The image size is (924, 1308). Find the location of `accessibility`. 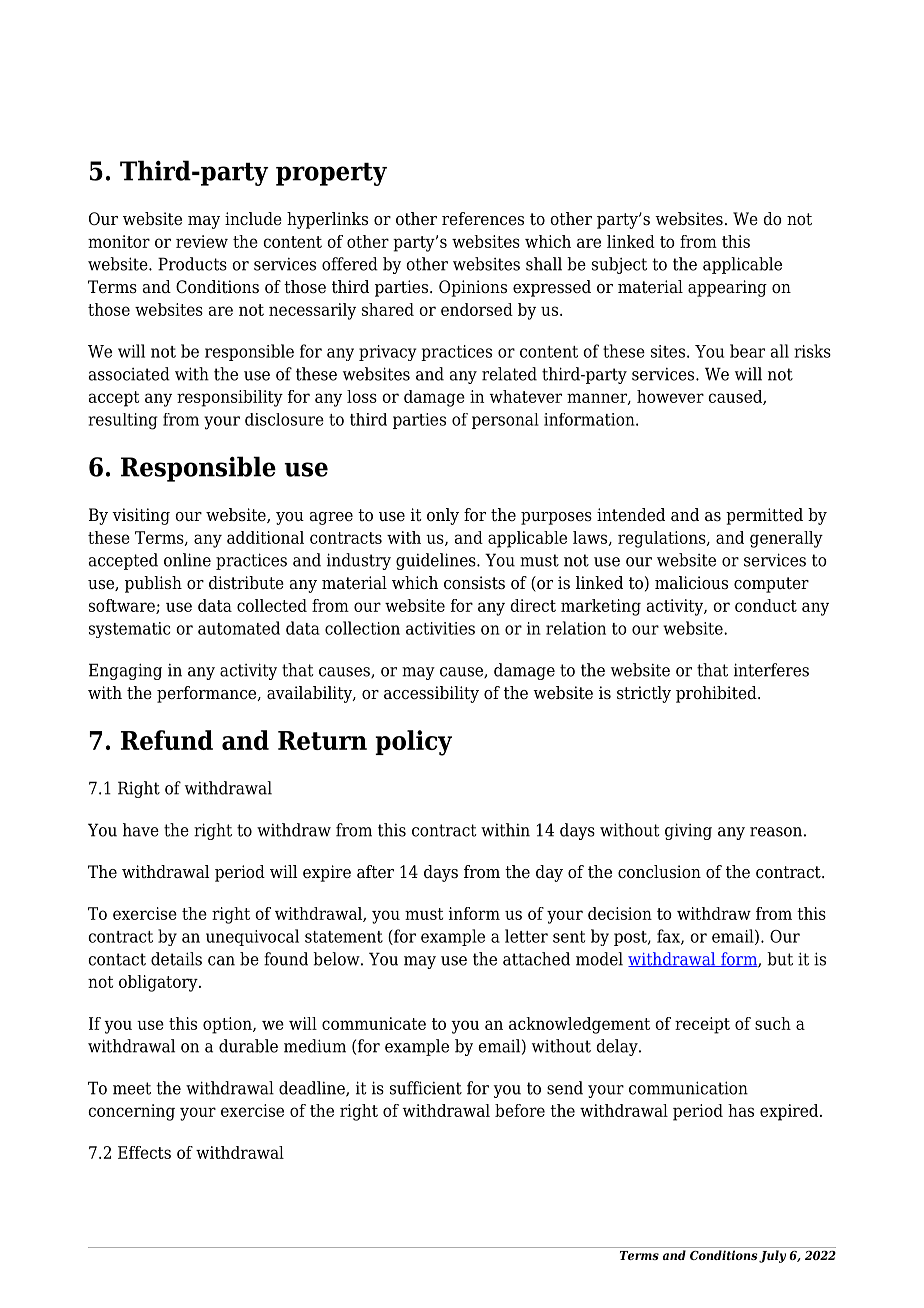

accessibility is located at coordinates (431, 694).
